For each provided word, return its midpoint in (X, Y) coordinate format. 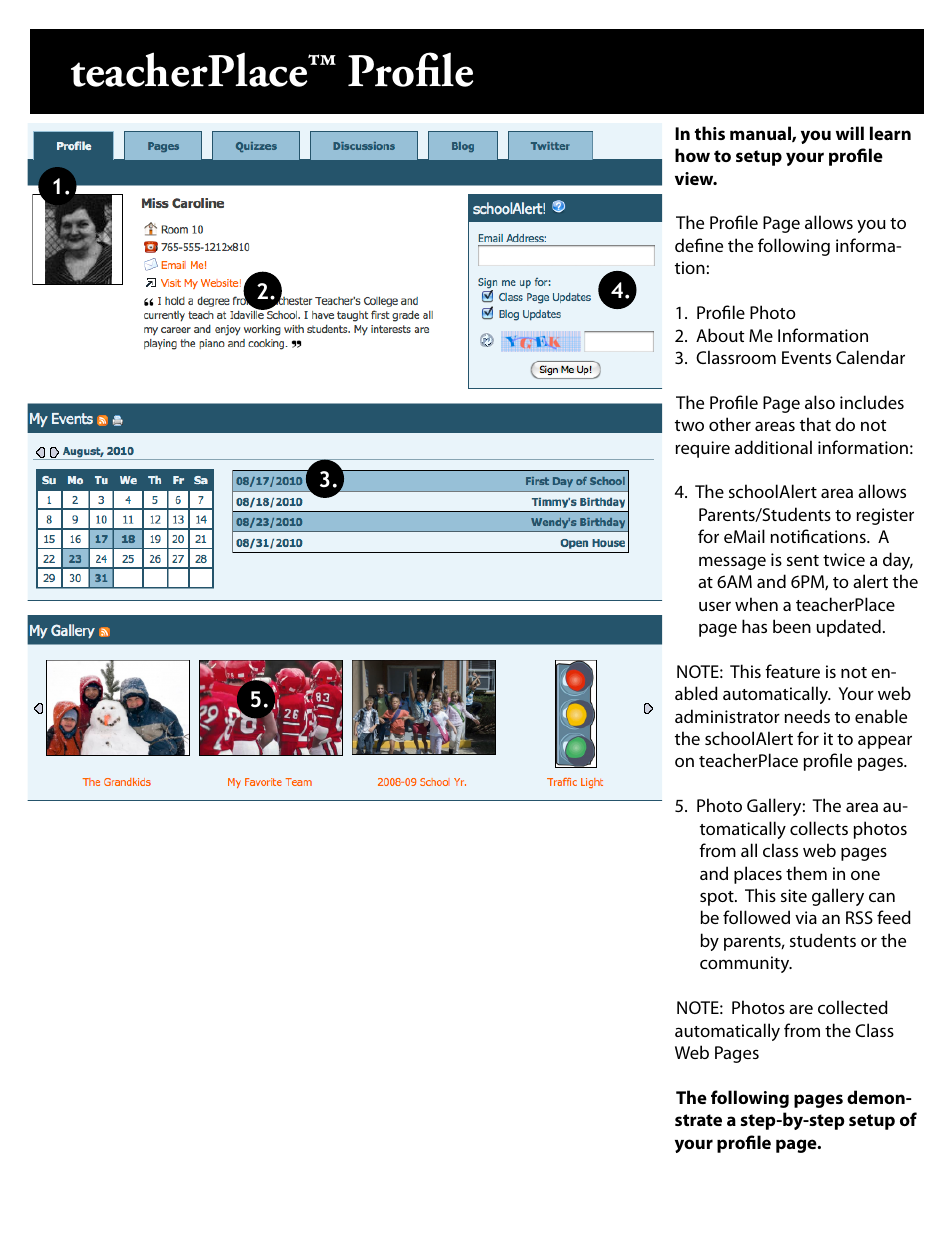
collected (853, 1007)
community (746, 964)
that (815, 424)
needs (807, 716)
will (850, 133)
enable (881, 716)
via (806, 917)
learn (890, 133)
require (702, 449)
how (692, 155)
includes (872, 402)
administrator (727, 716)
